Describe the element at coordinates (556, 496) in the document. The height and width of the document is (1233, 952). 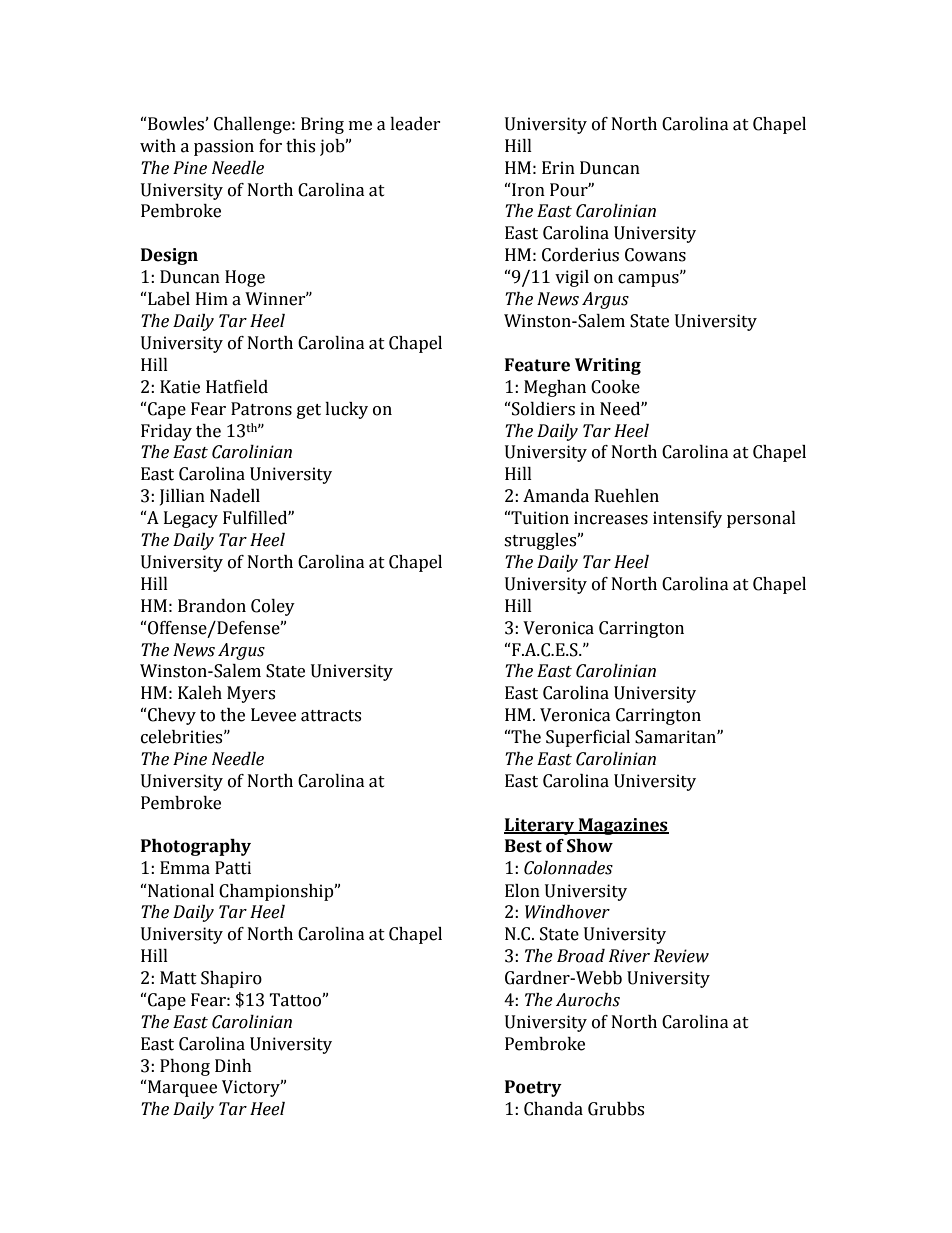
I see `Amanda` at that location.
